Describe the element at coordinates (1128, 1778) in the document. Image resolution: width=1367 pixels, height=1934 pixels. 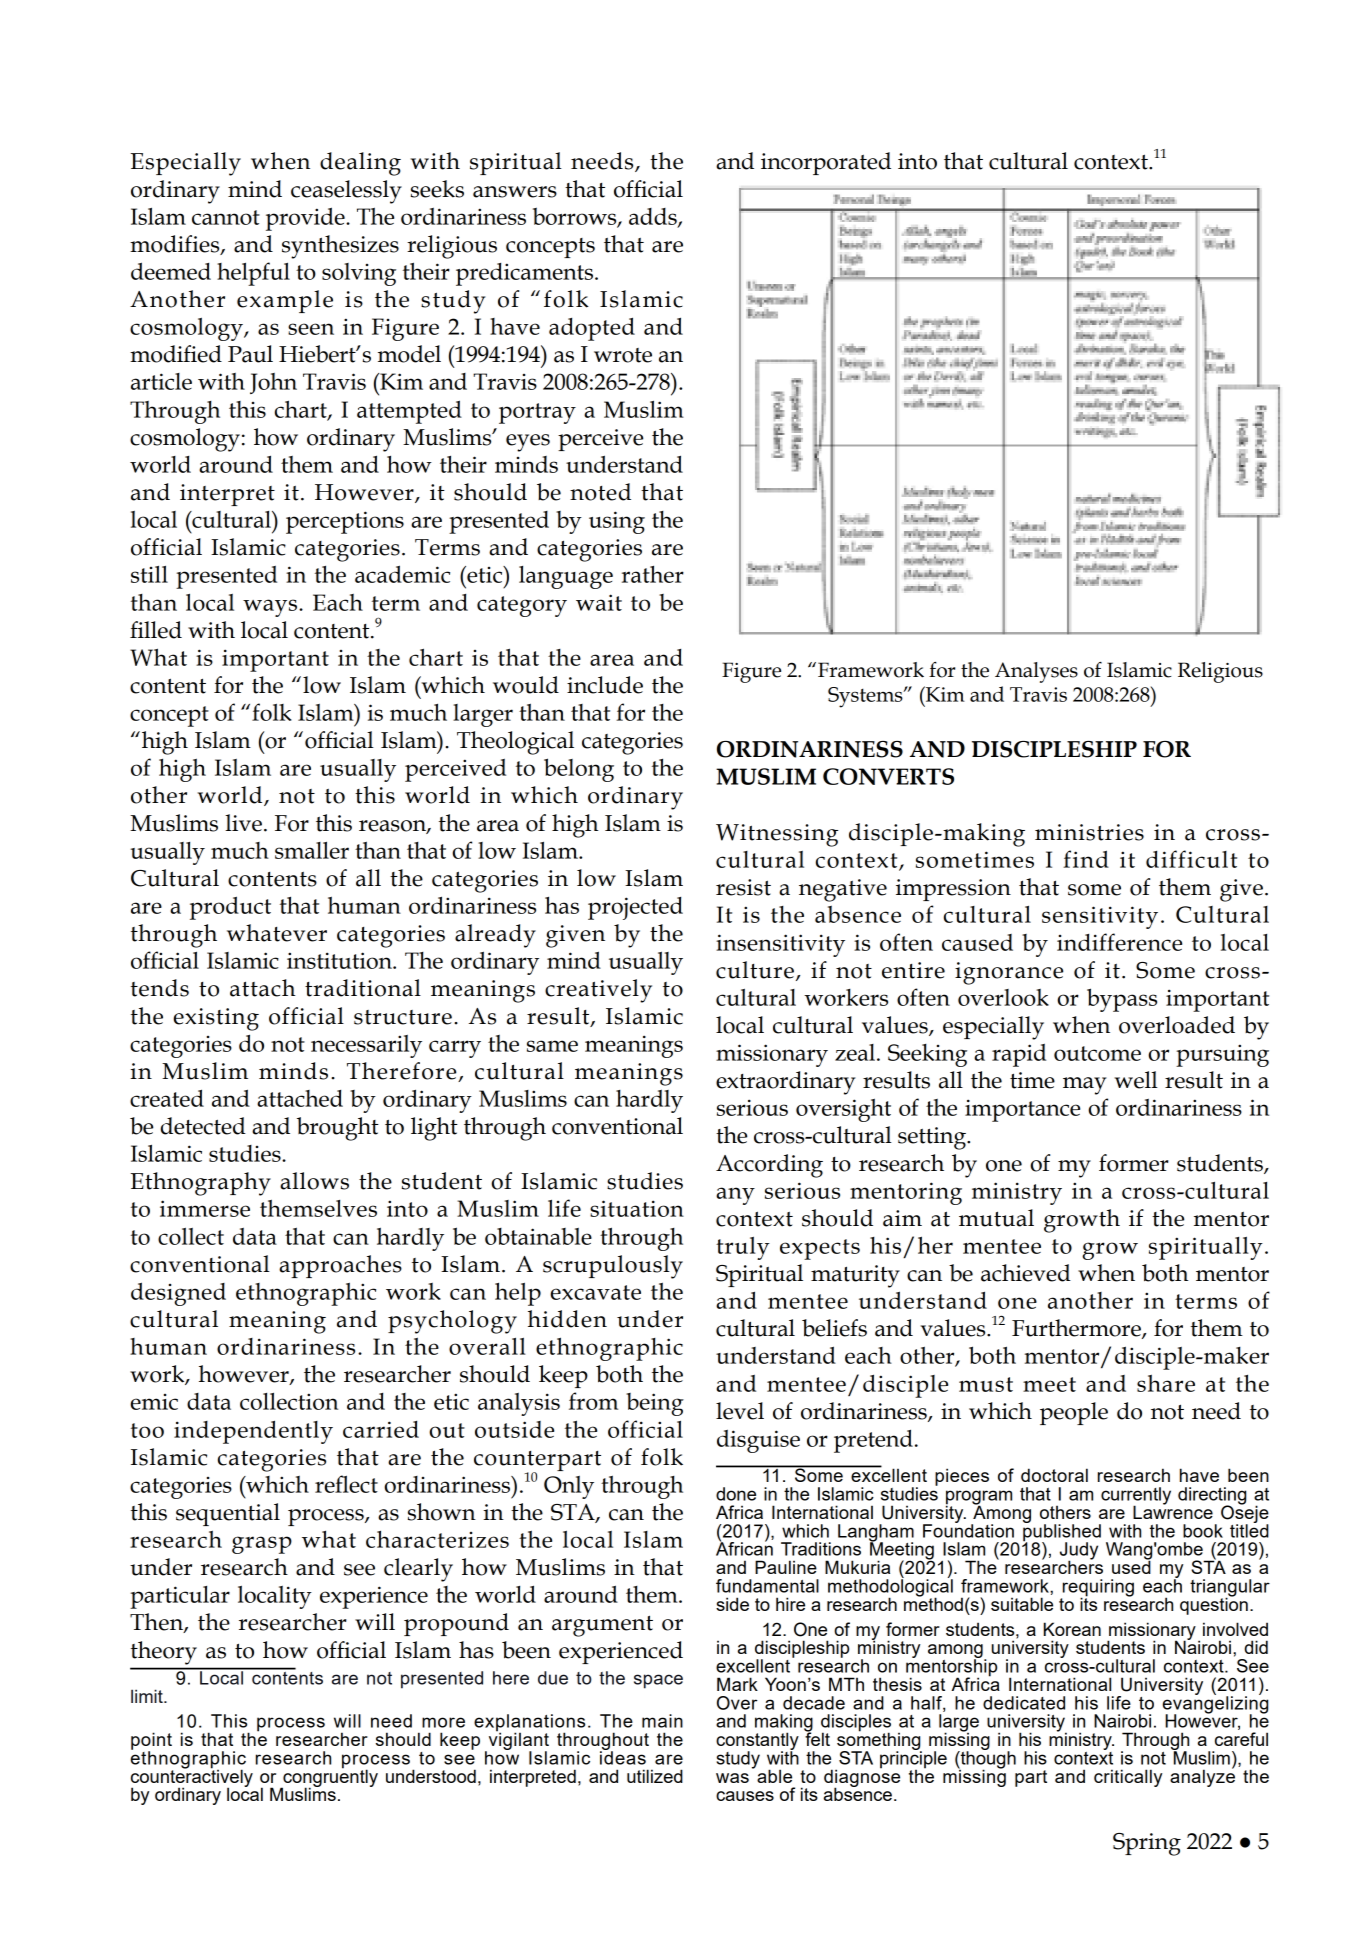
I see `critically` at that location.
